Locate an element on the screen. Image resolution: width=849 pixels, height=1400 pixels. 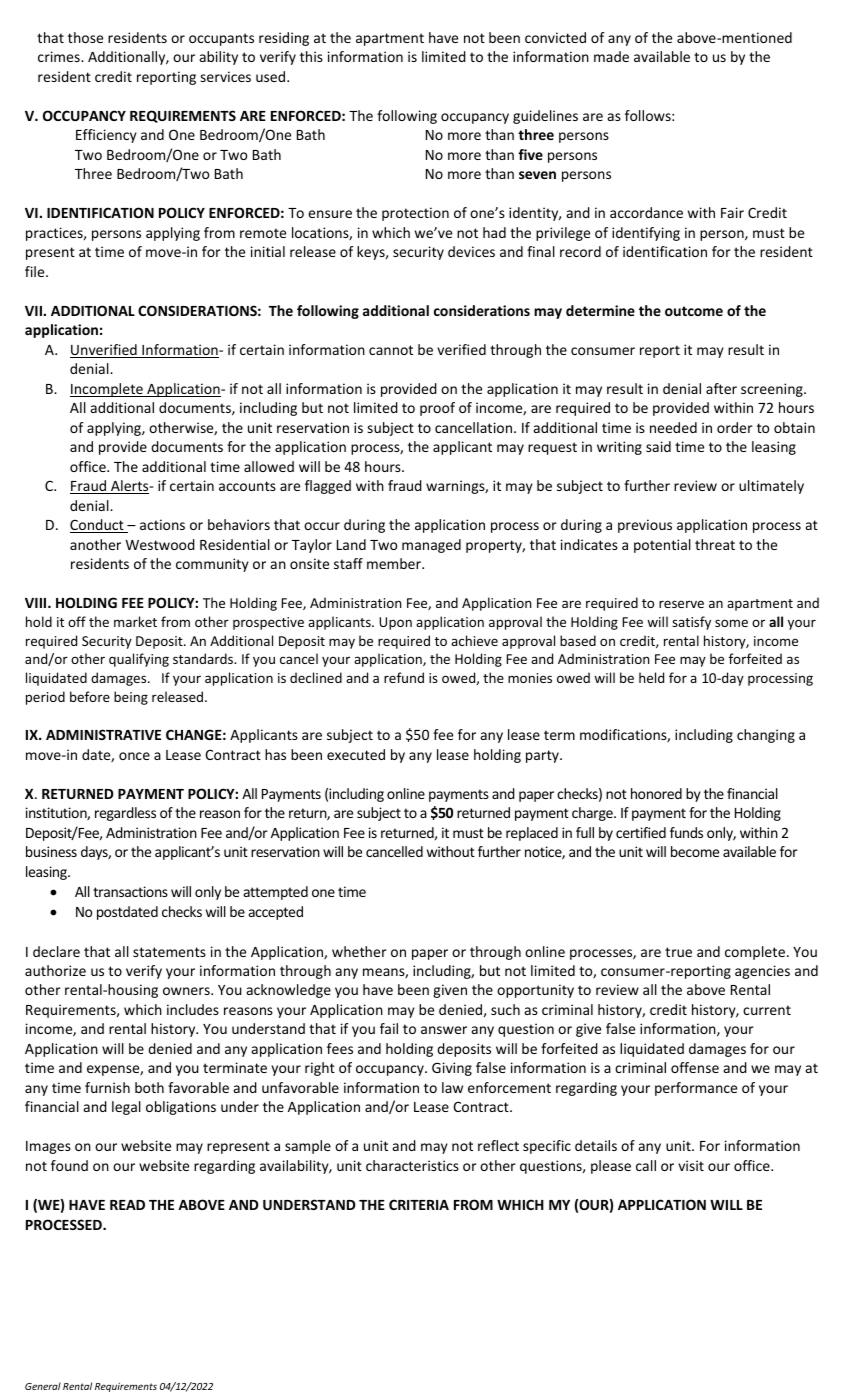
this is located at coordinates (311, 56).
